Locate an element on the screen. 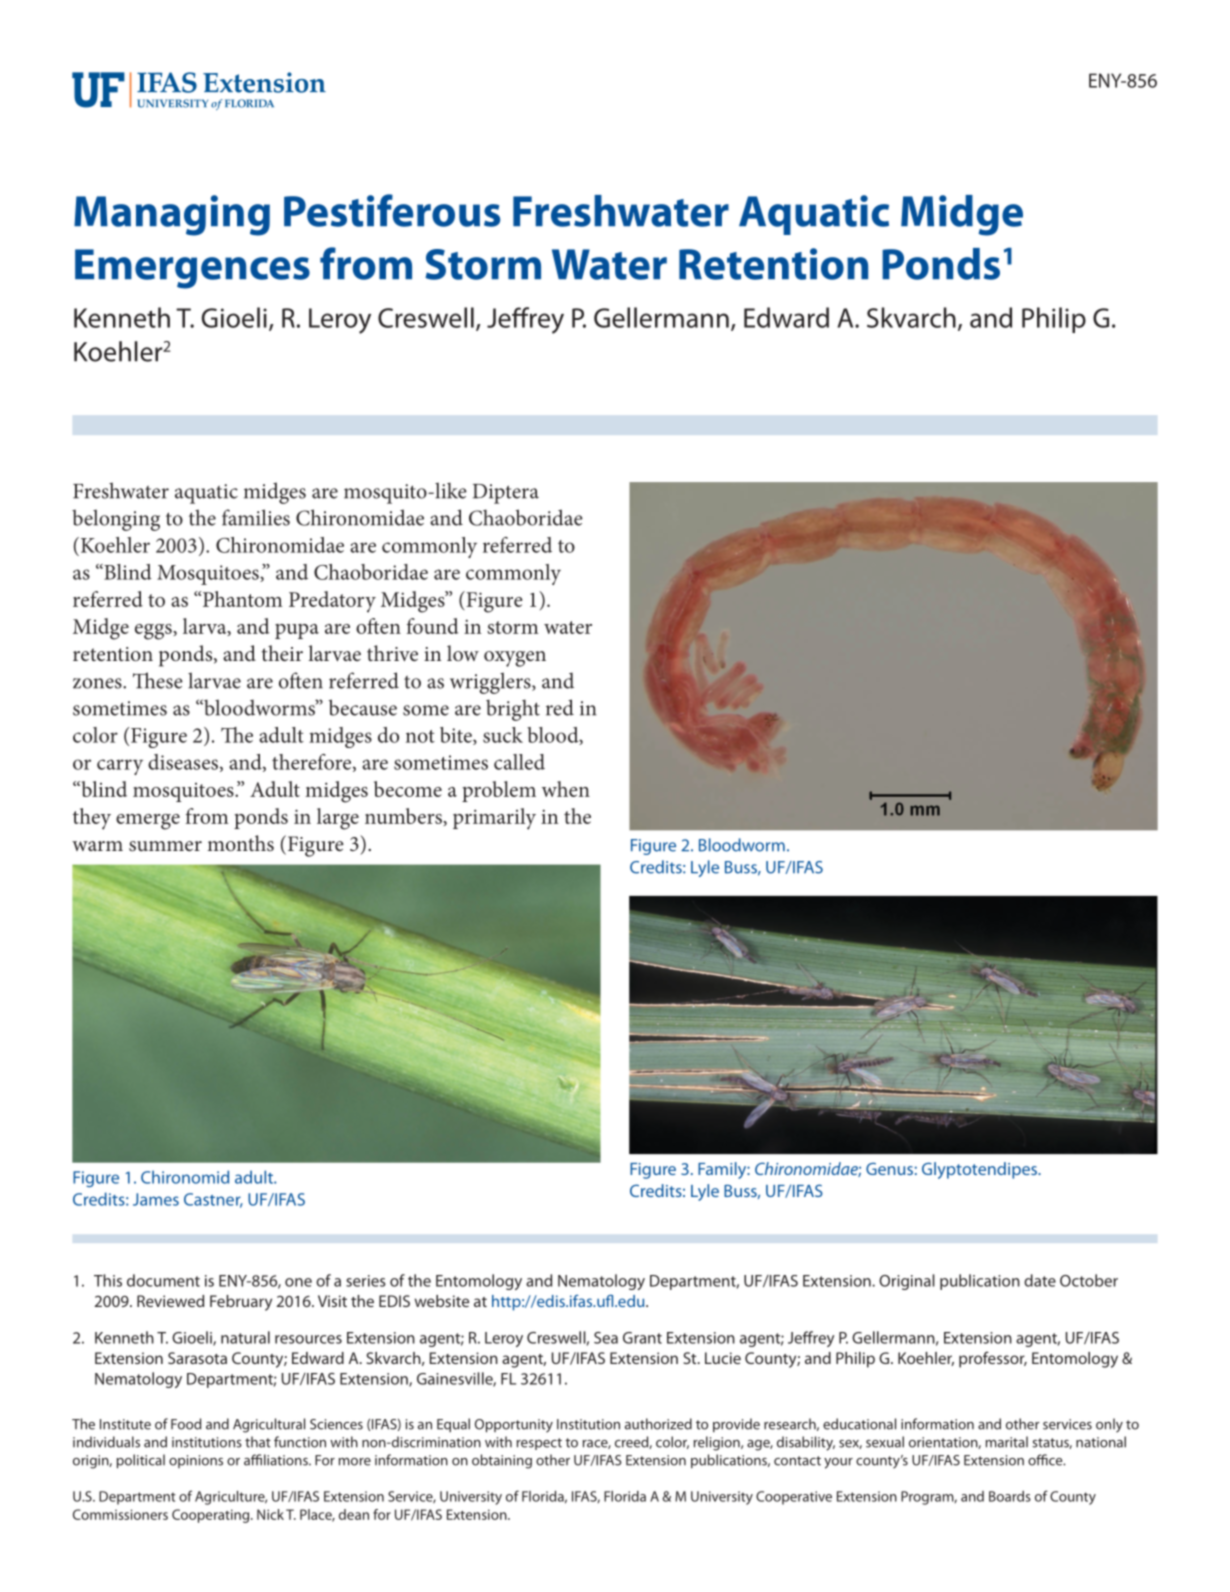  wrigglers is located at coordinates (491, 683).
